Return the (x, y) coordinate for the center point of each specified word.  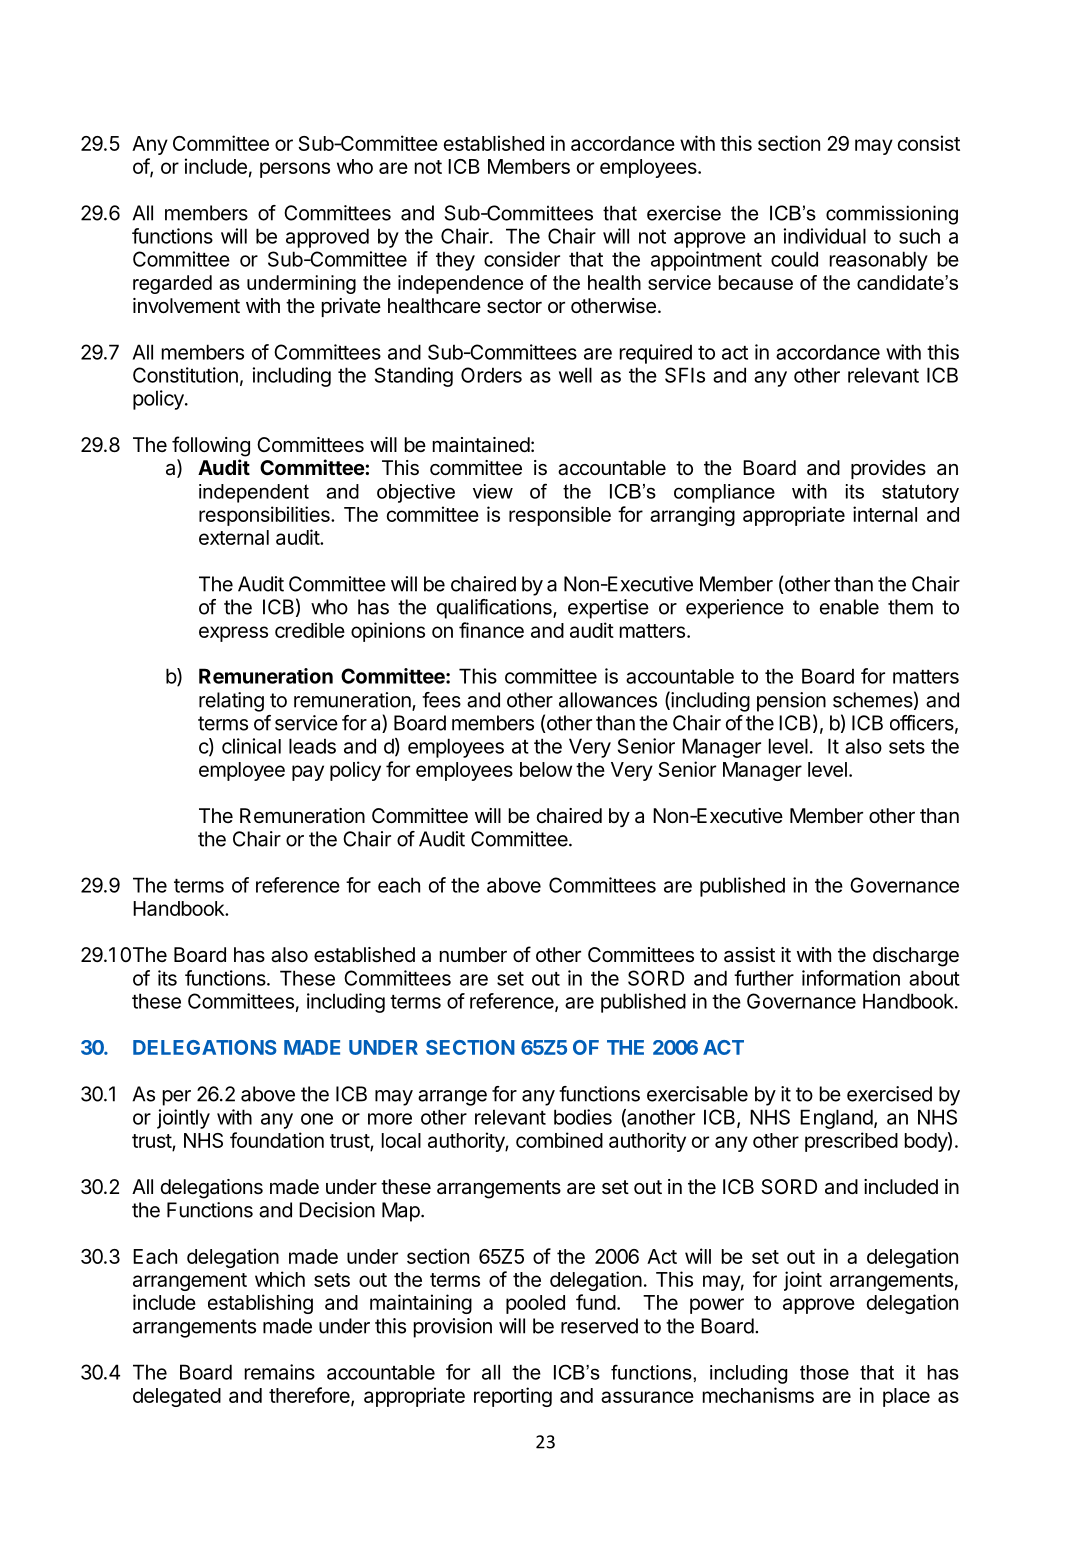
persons (295, 170)
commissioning (892, 215)
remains (280, 1372)
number (473, 954)
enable (849, 607)
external (234, 537)
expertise (608, 609)
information (851, 978)
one (317, 1119)
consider (522, 259)
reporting (513, 1397)
